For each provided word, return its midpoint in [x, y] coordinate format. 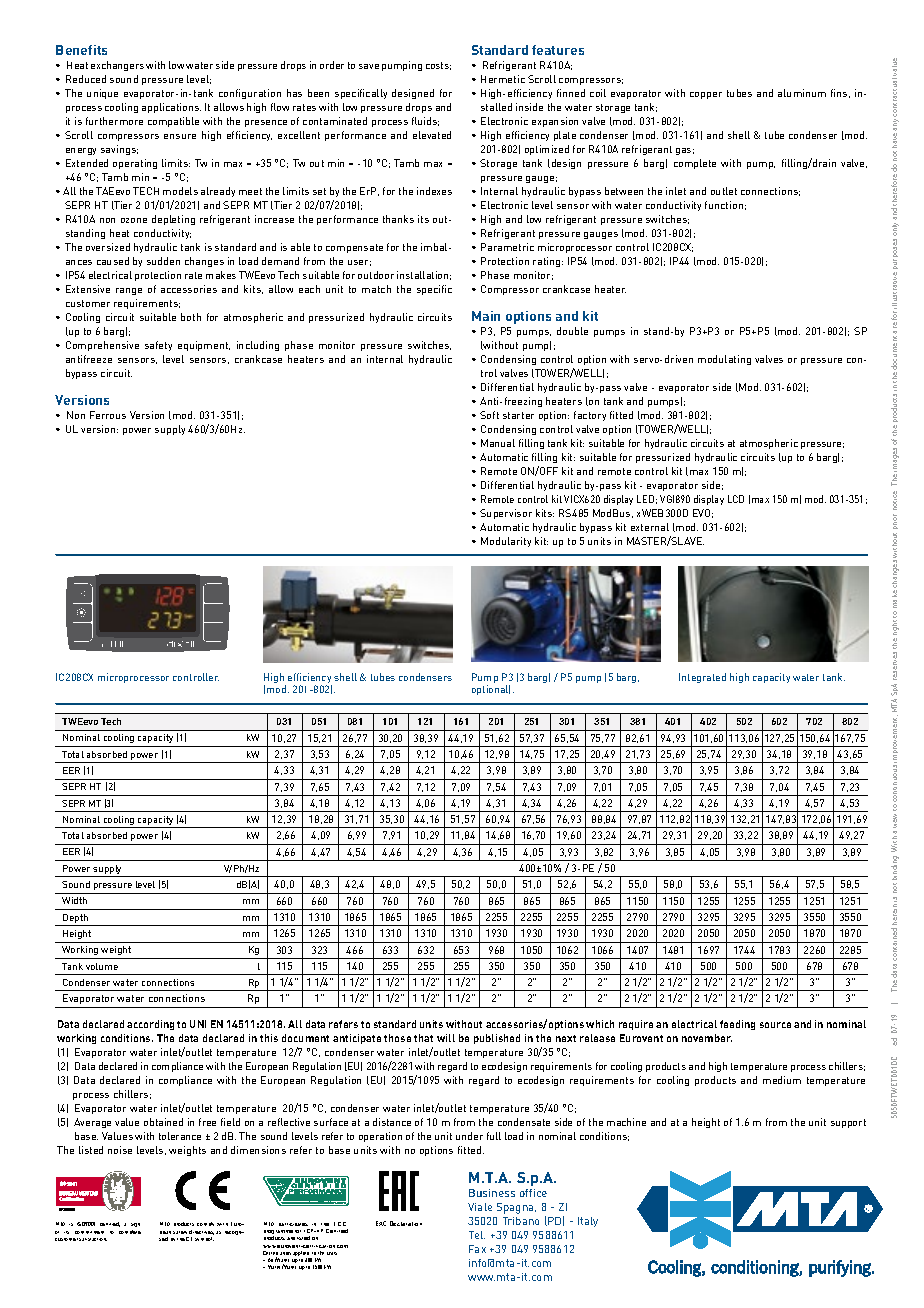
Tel [477, 1235]
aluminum [802, 93]
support [848, 1123]
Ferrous [108, 415]
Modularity [506, 542]
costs [438, 66]
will [446, 1038]
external [650, 527]
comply [205, 1224]
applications [171, 108]
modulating [724, 360]
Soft [489, 415]
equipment [204, 346]
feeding [737, 1025]
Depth [76, 920]
